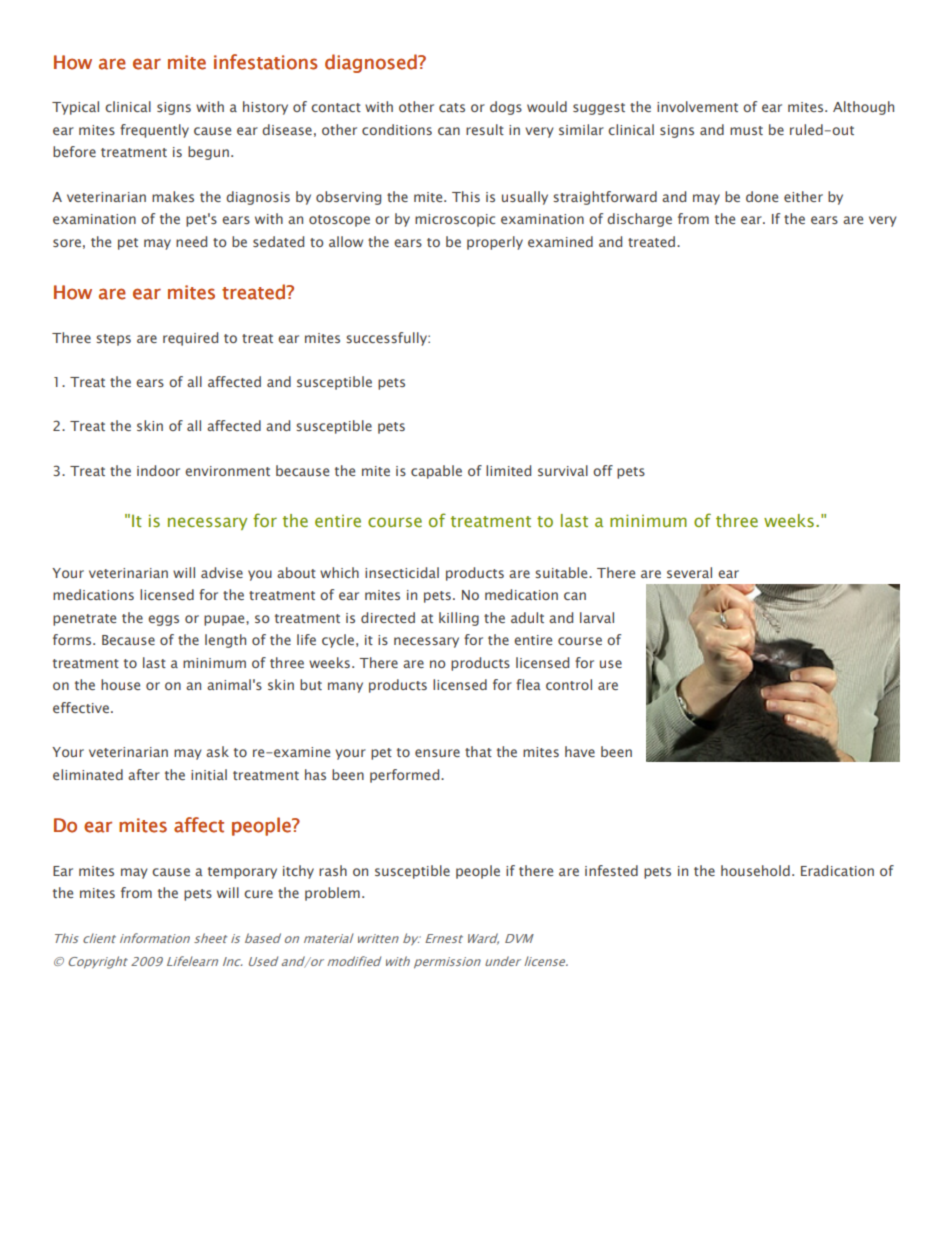 The height and width of the screenshot is (1233, 952). Describe the element at coordinates (333, 870) in the screenshot. I see `rash` at that location.
